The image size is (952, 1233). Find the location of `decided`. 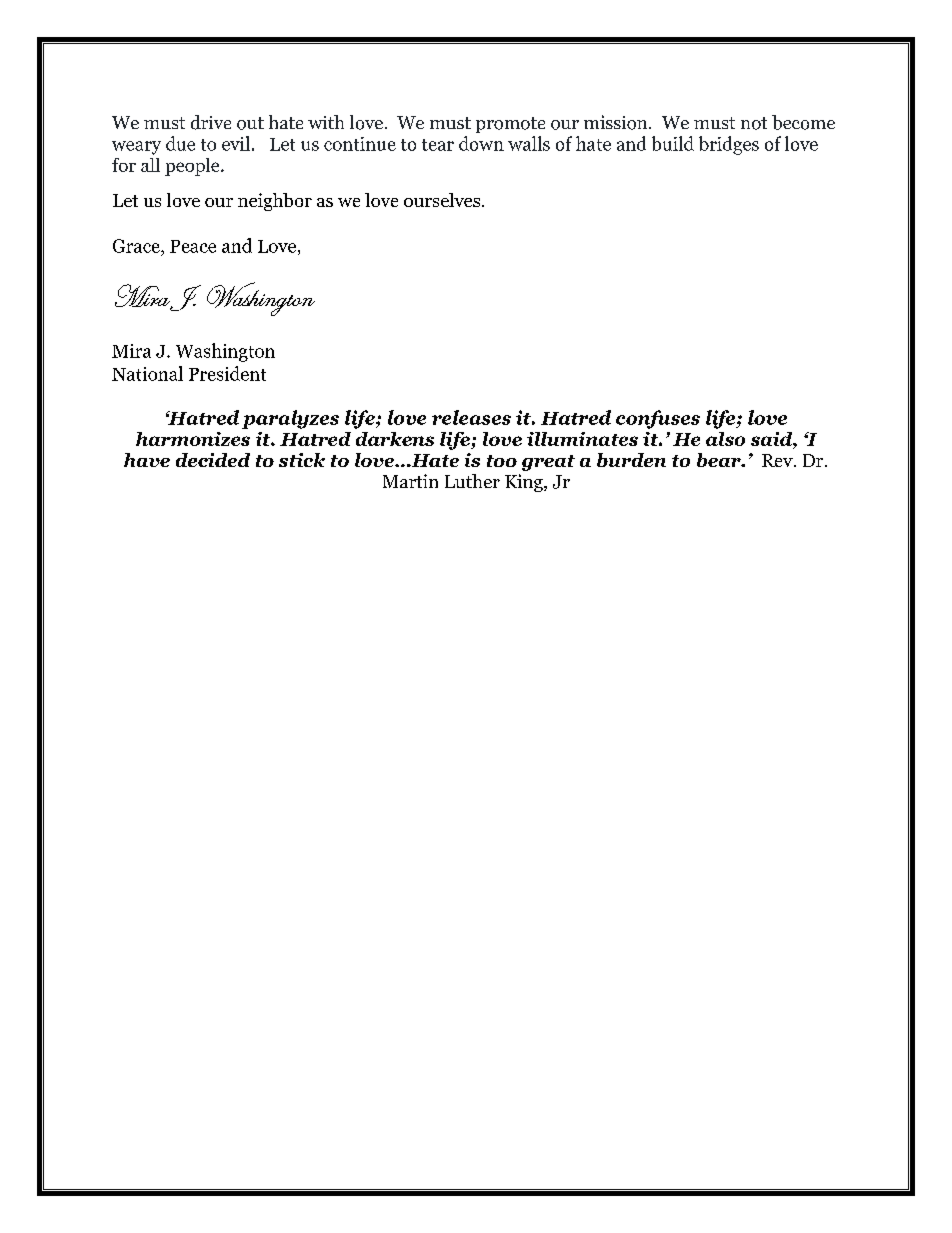

decided is located at coordinates (213, 460).
